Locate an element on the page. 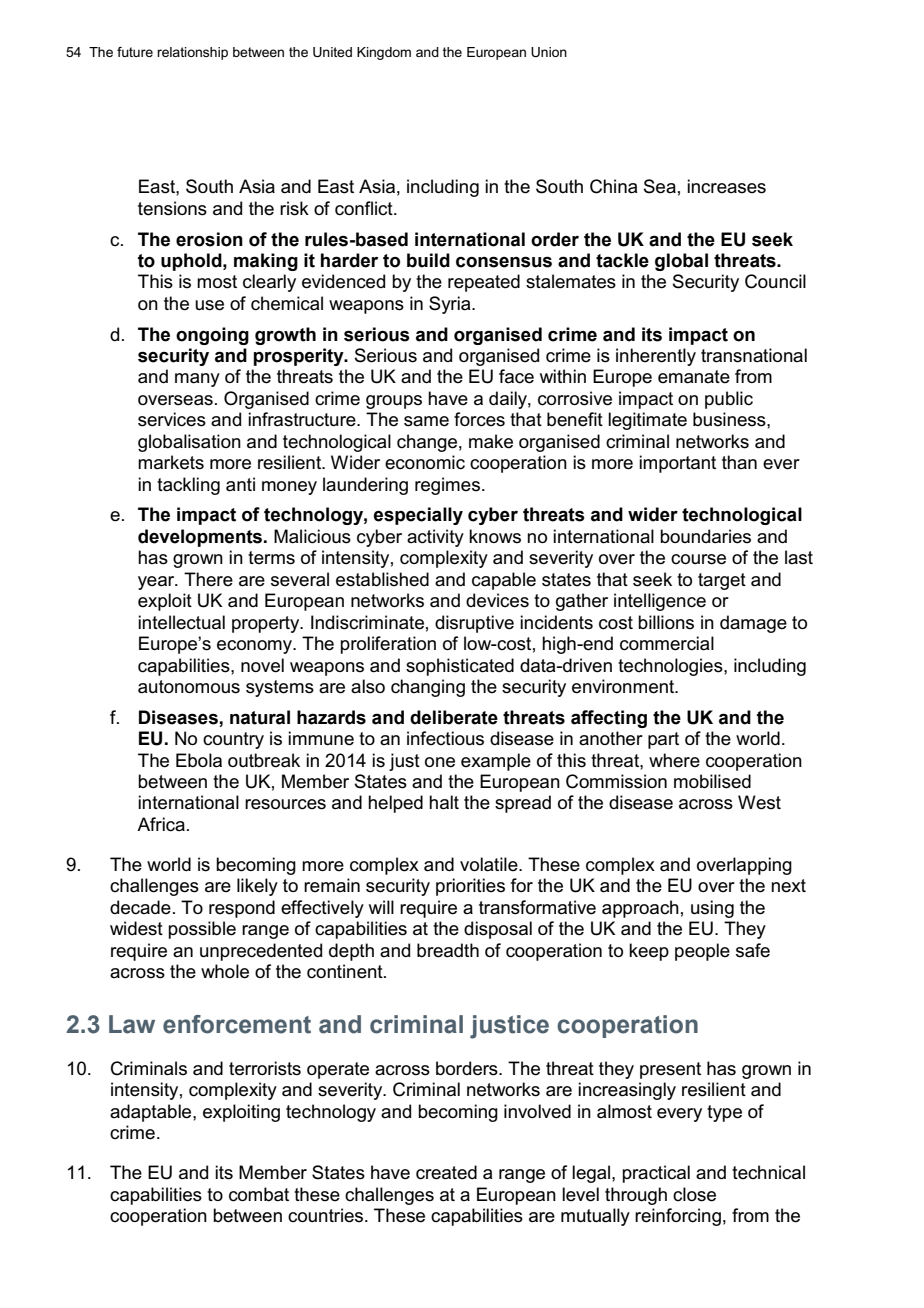 This image has width=924, height=1308. many is located at coordinates (197, 380).
